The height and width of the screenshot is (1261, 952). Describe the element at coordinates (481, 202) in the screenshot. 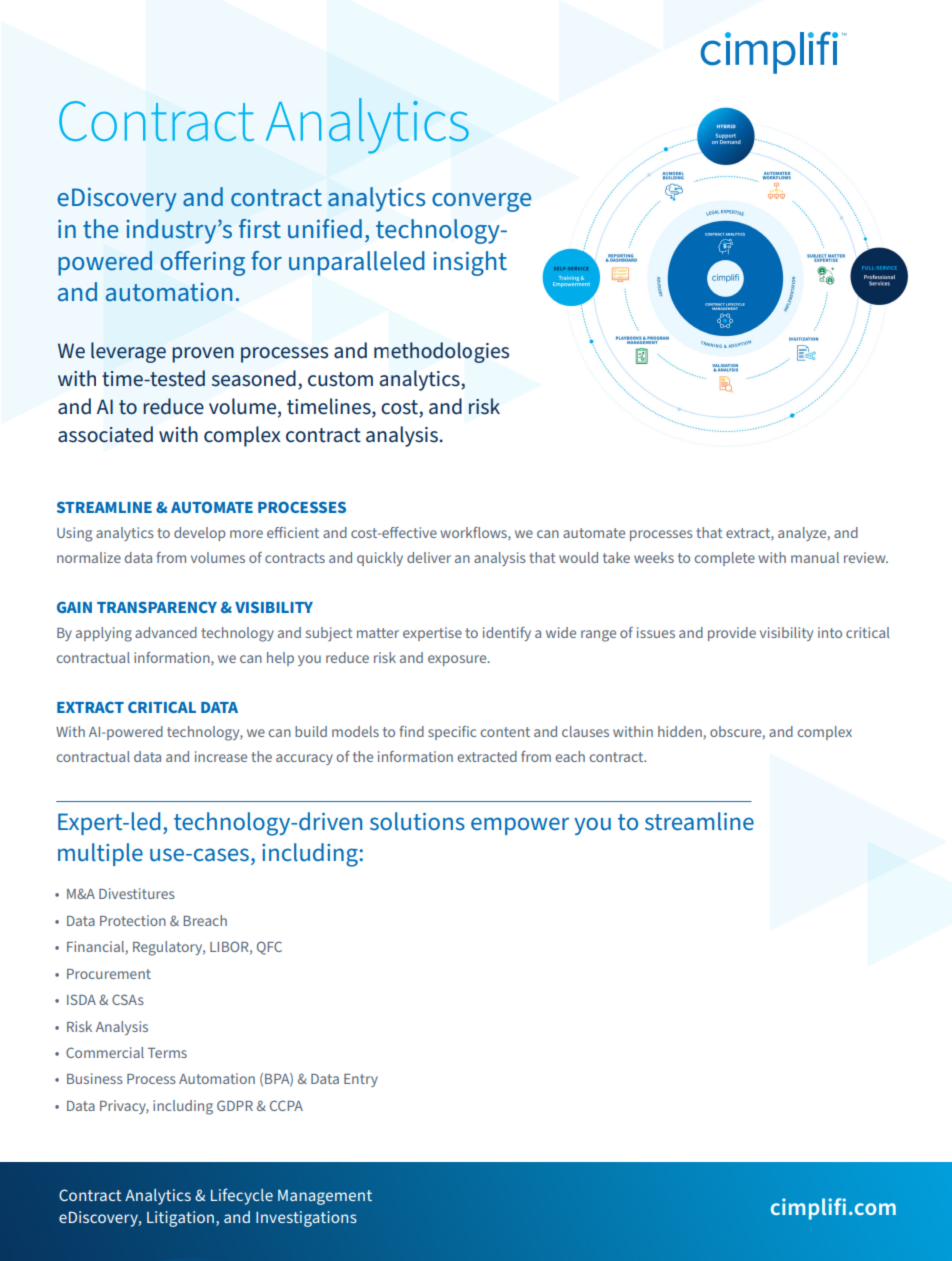

I see `converge` at that location.
